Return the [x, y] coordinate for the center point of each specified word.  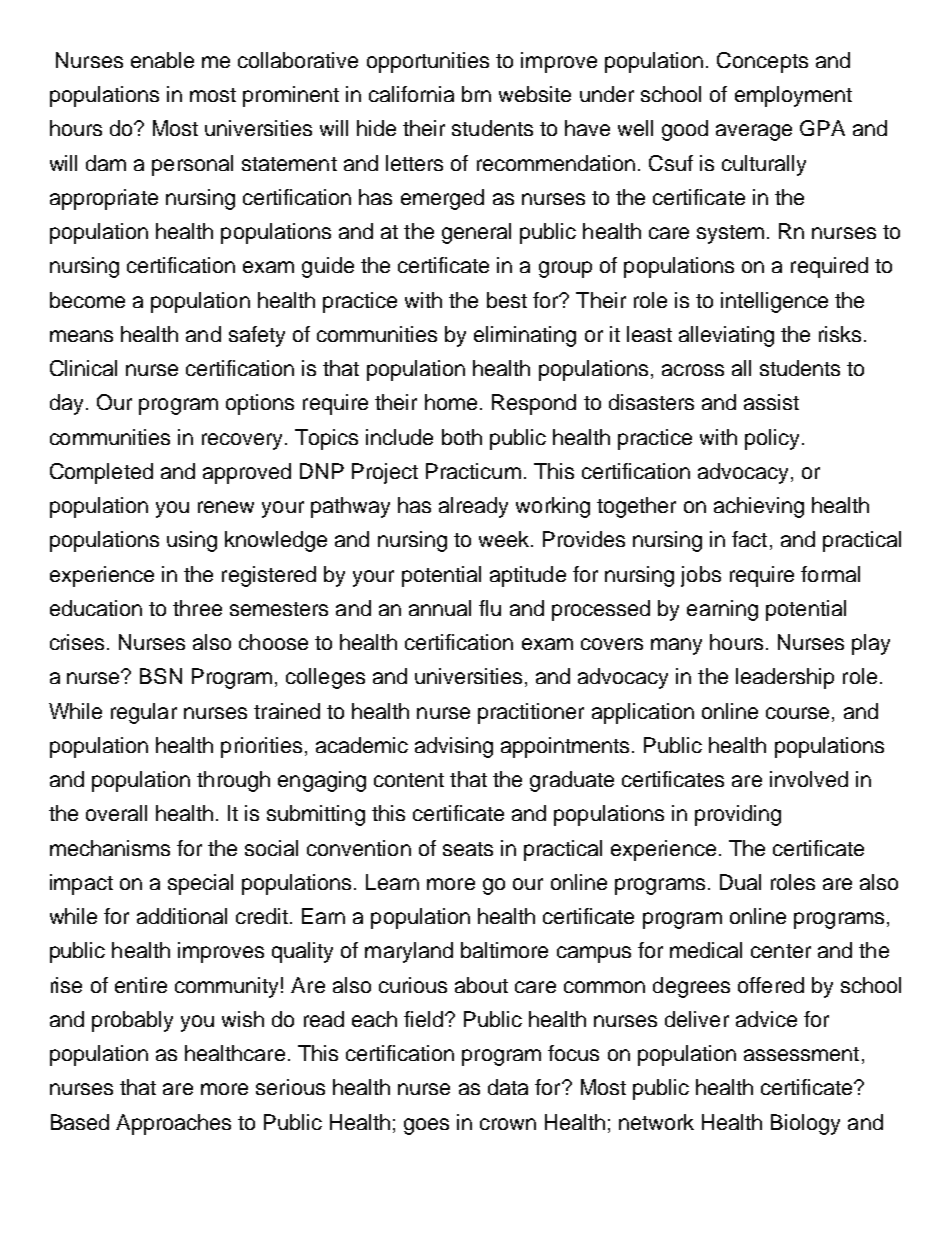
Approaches [173, 1124]
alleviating [726, 336]
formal [830, 574]
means [81, 336]
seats [468, 849]
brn [476, 94]
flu [490, 608]
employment [793, 96]
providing [738, 815]
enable [162, 60]
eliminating [525, 336]
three [197, 608]
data [508, 1087]
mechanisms [110, 848]
